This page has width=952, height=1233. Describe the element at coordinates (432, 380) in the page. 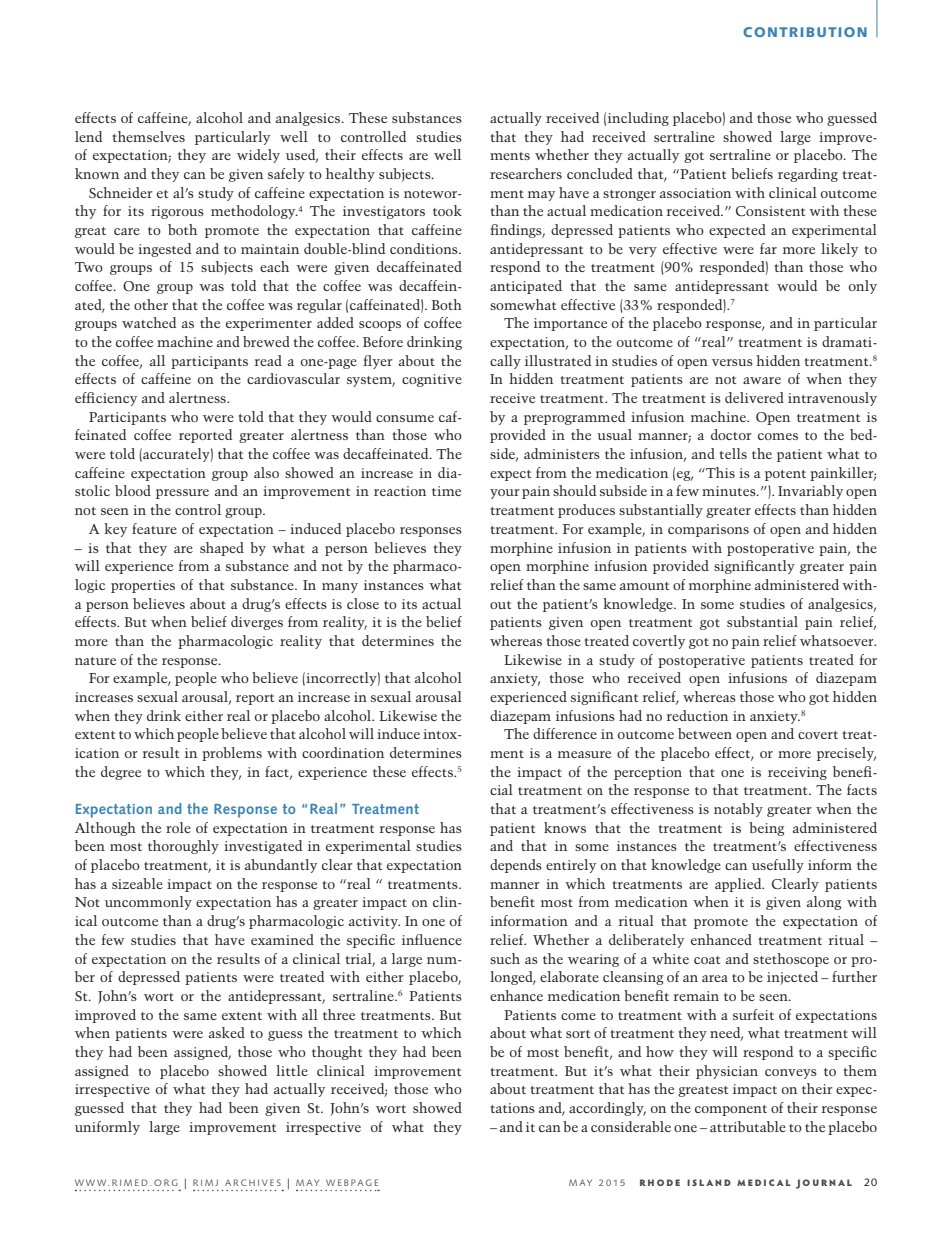

I see `cognitive` at that location.
